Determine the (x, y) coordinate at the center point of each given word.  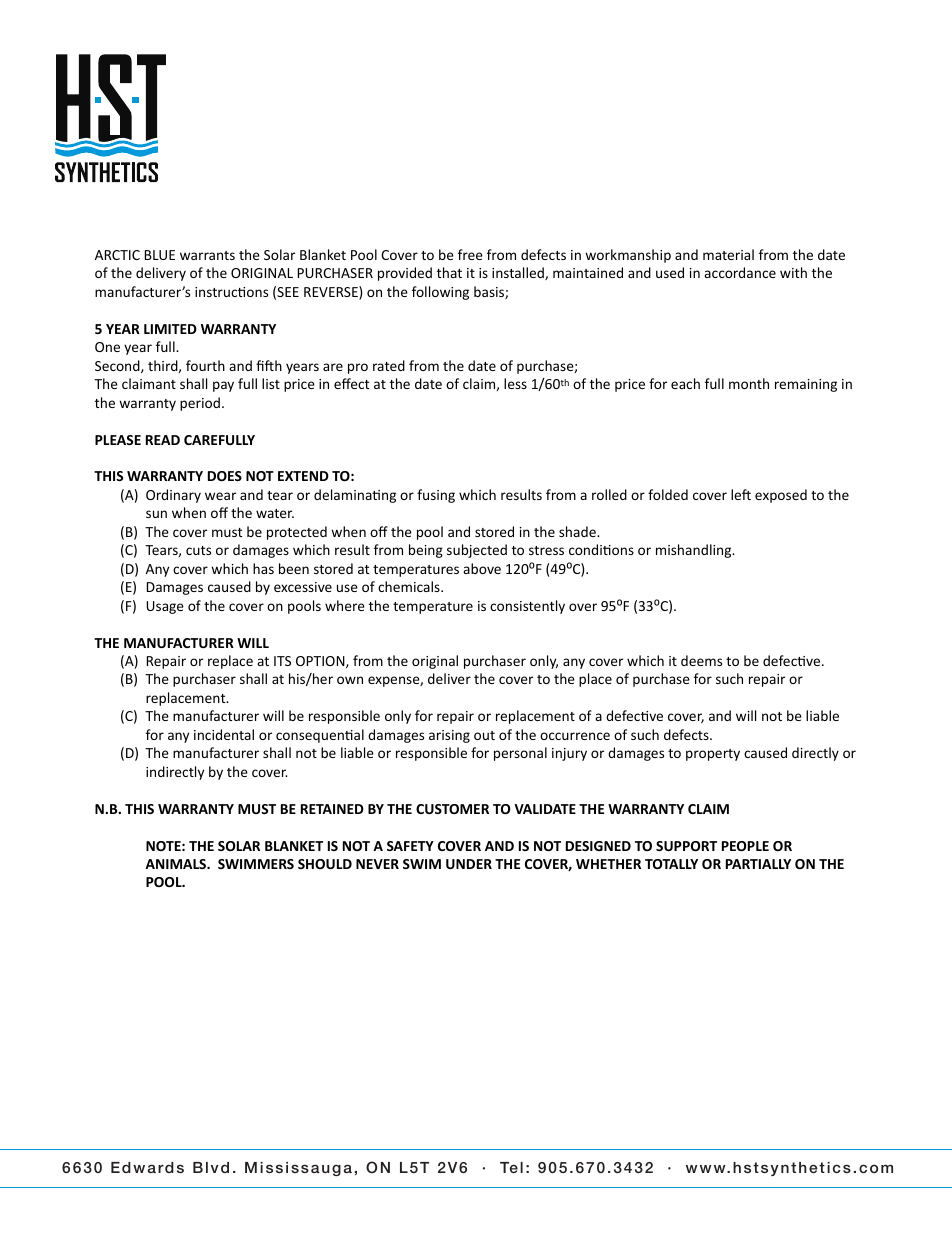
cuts (198, 550)
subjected (477, 551)
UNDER (469, 864)
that (449, 272)
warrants (207, 255)
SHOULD (325, 864)
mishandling (695, 551)
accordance (740, 272)
